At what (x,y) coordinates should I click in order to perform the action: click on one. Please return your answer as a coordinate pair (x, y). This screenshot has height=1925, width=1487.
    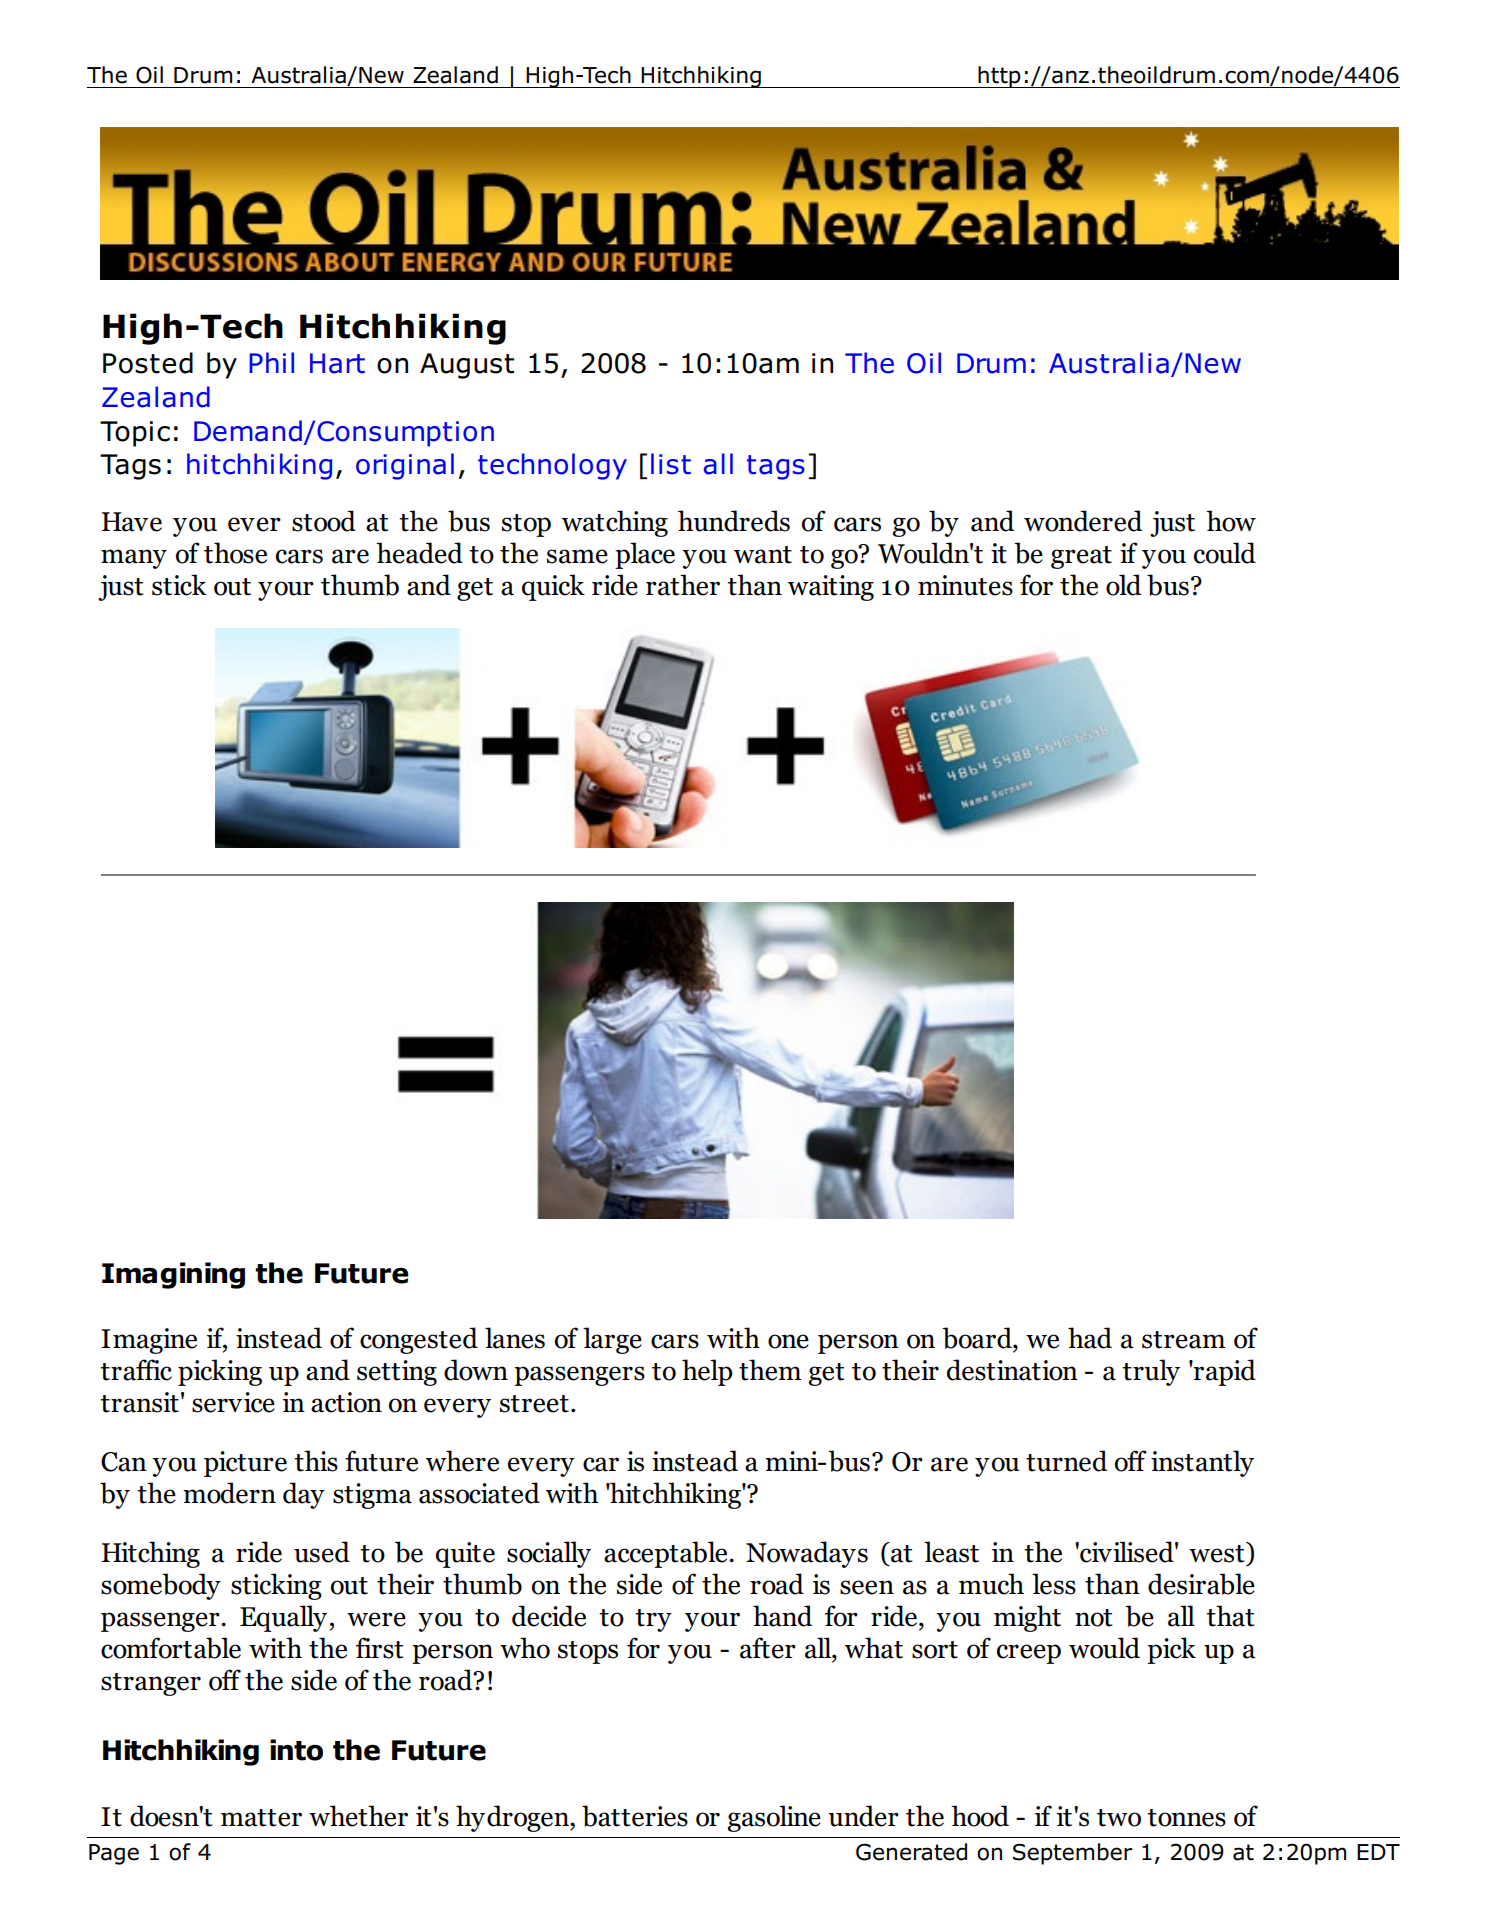
    Looking at the image, I should click on (788, 1341).
